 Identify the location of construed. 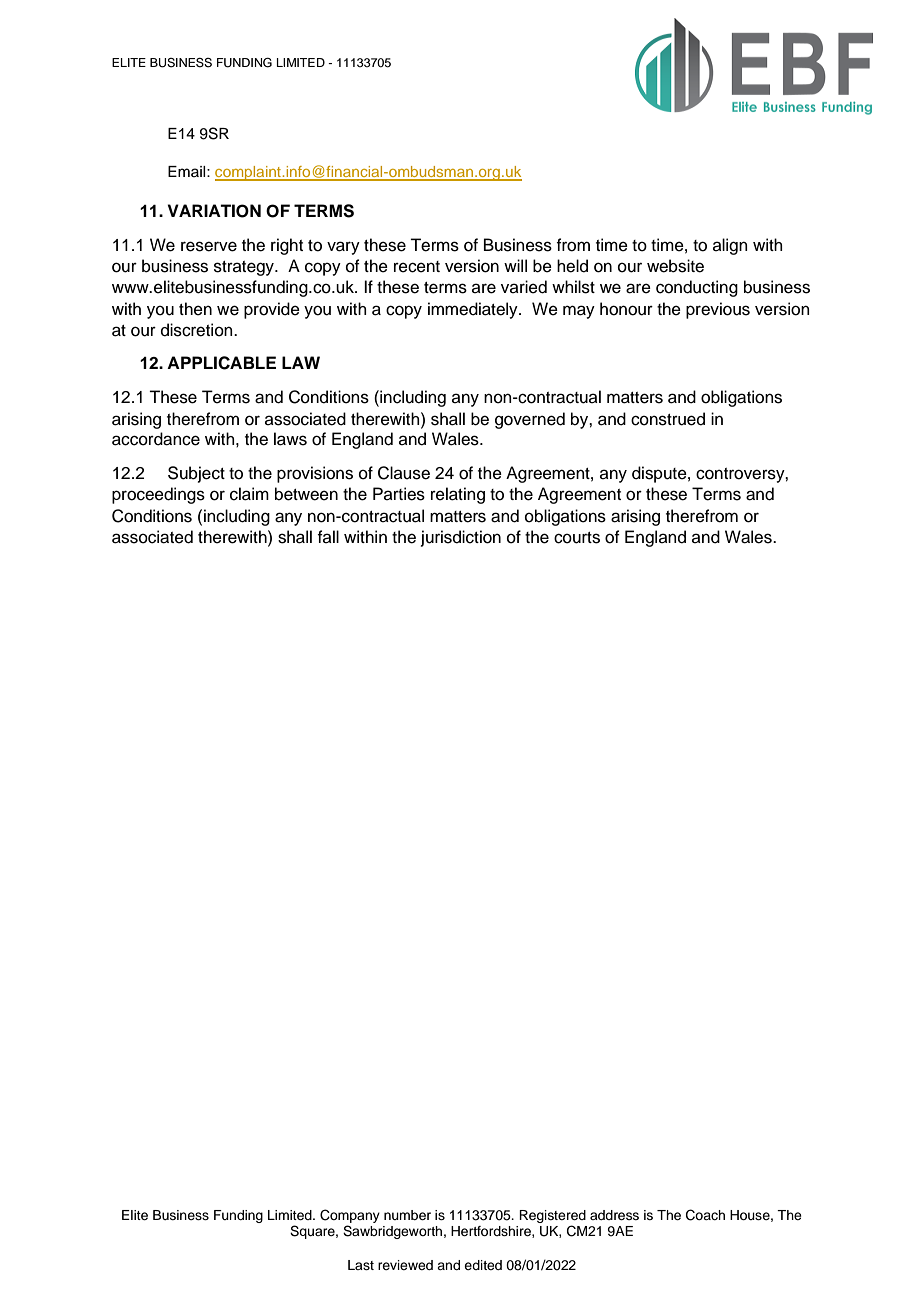
(668, 419).
